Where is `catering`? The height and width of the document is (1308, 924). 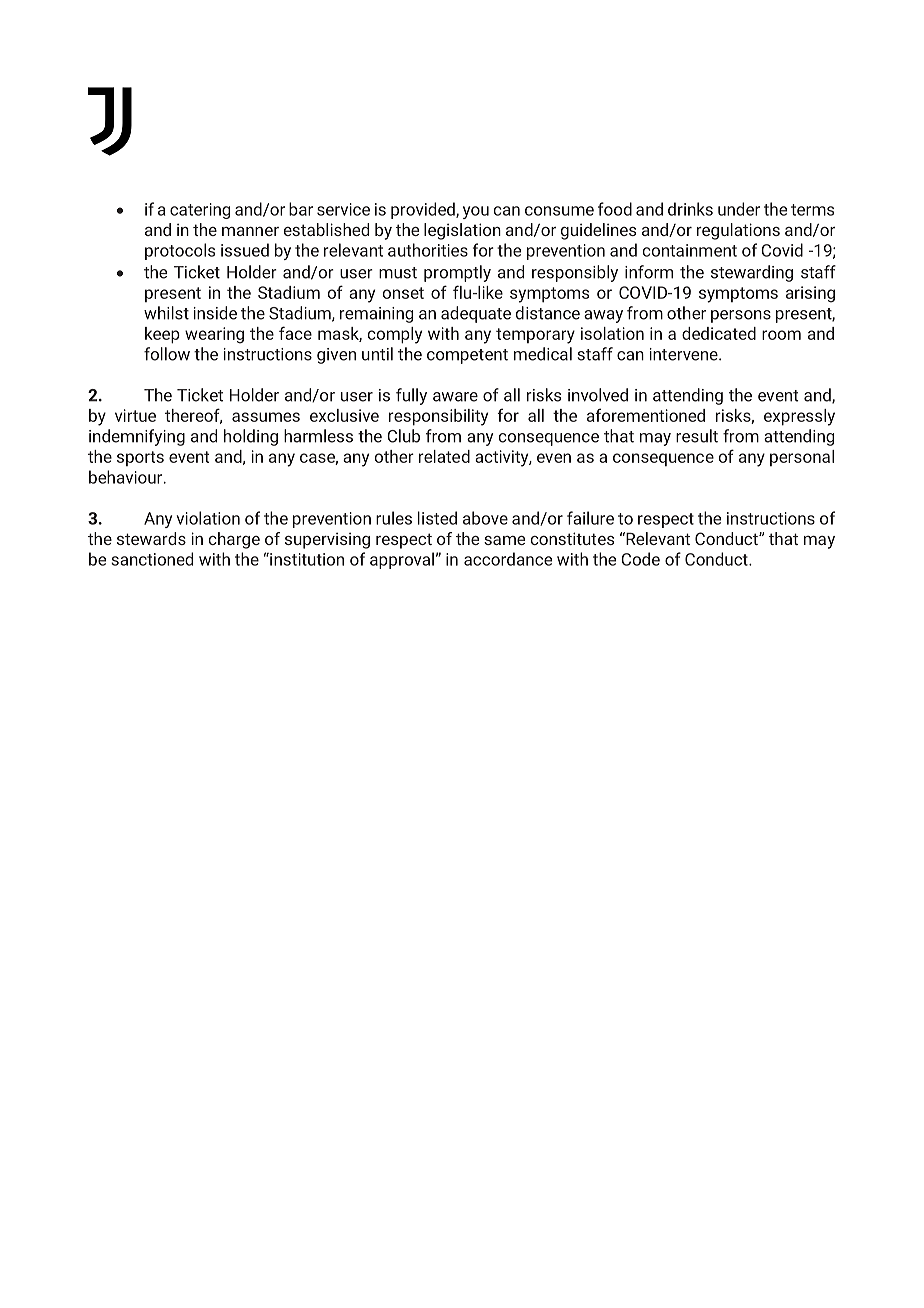
catering is located at coordinates (200, 211).
